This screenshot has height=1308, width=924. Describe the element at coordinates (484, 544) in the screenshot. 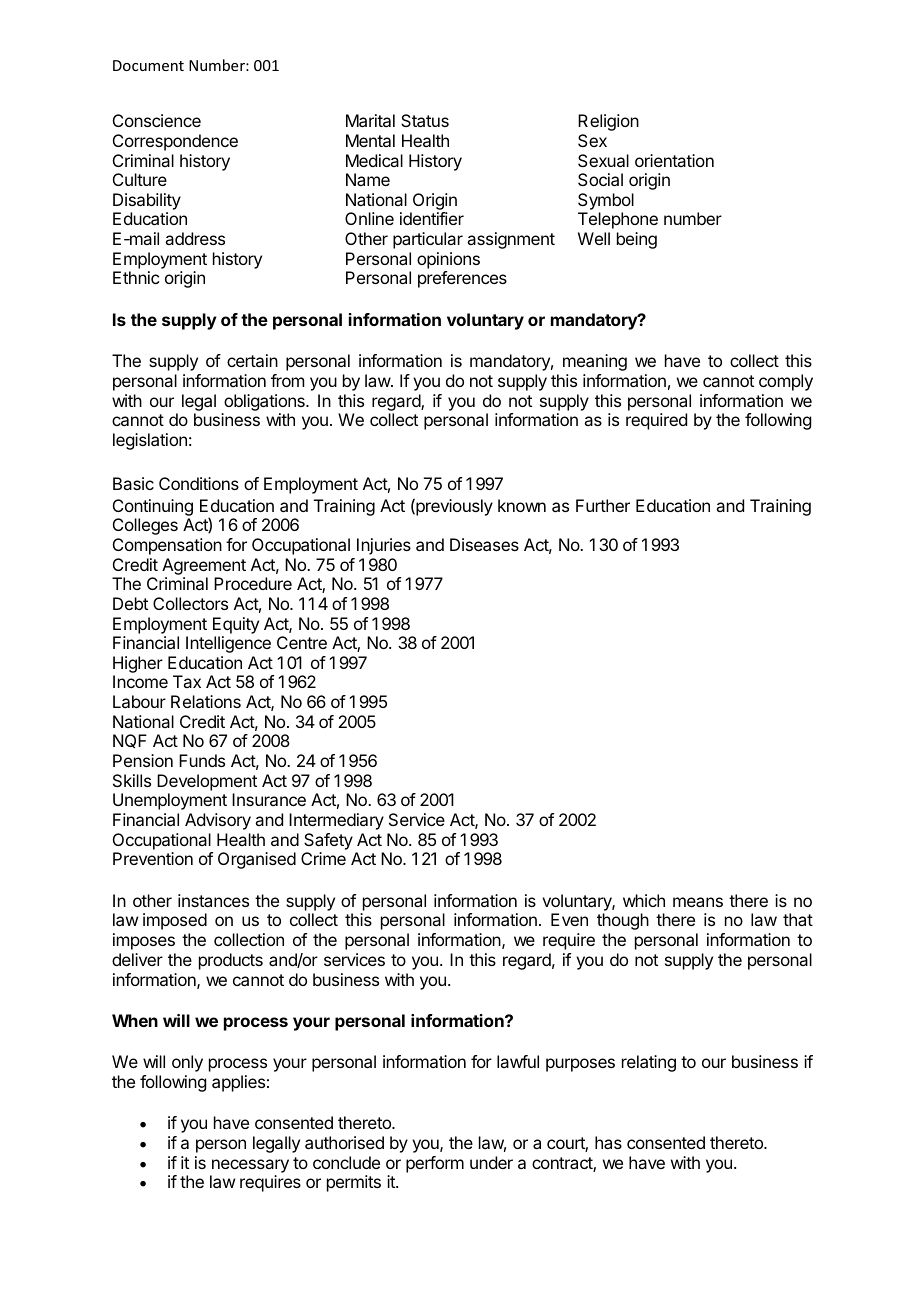

I see `Diseases` at that location.
